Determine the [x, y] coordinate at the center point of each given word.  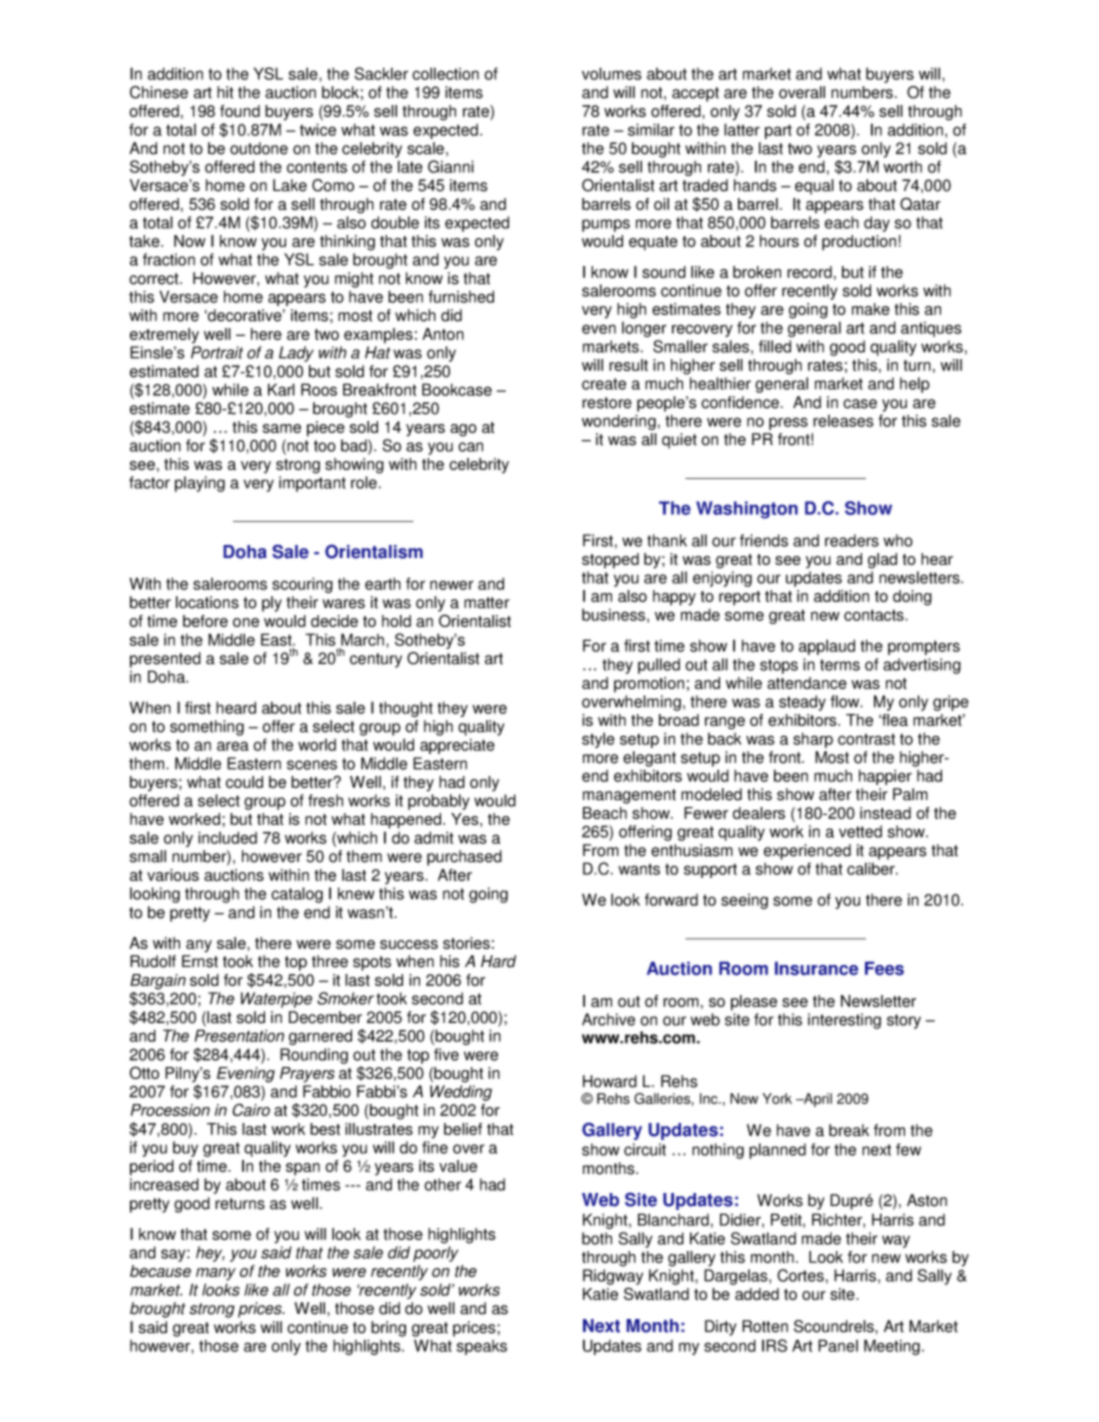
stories [466, 943]
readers [852, 540]
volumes [611, 73]
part [778, 131]
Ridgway [613, 1277]
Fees [884, 968]
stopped [610, 561]
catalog [297, 895]
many [216, 1274]
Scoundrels [835, 1326]
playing [200, 484]
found [240, 111]
